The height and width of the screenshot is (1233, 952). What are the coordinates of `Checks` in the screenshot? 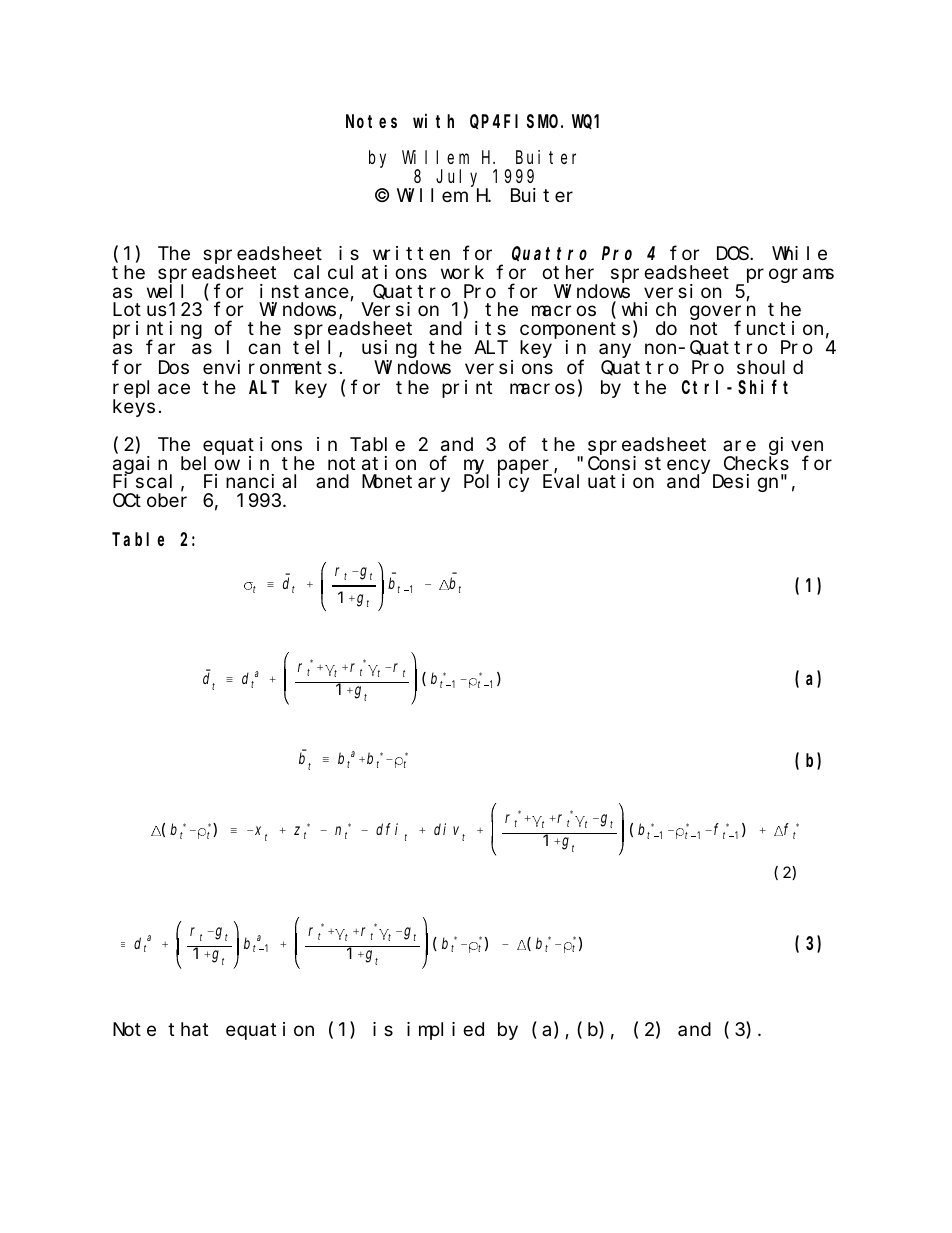 It's located at (756, 463).
